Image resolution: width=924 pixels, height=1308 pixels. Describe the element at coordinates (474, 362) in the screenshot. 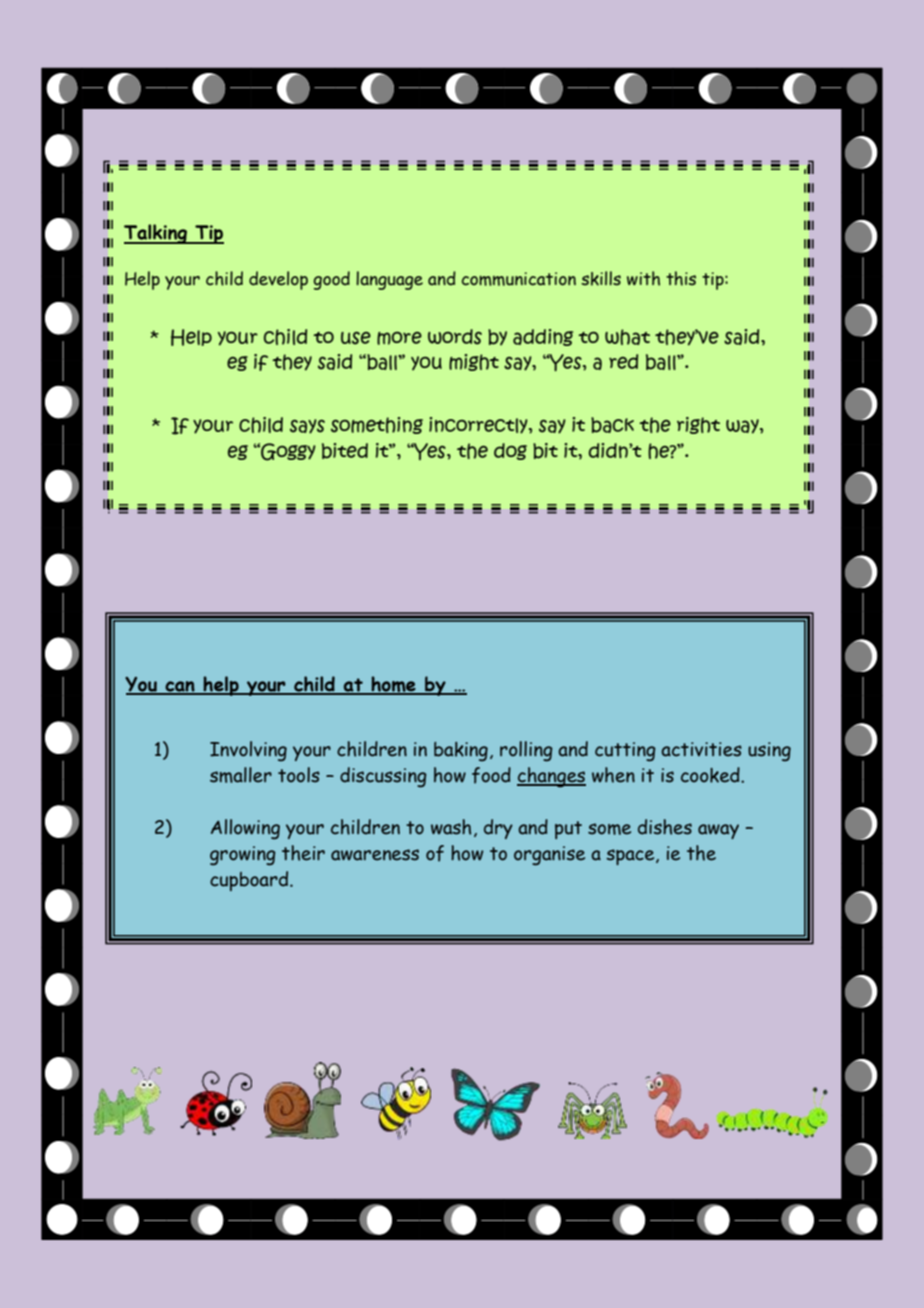

I see `might` at that location.
